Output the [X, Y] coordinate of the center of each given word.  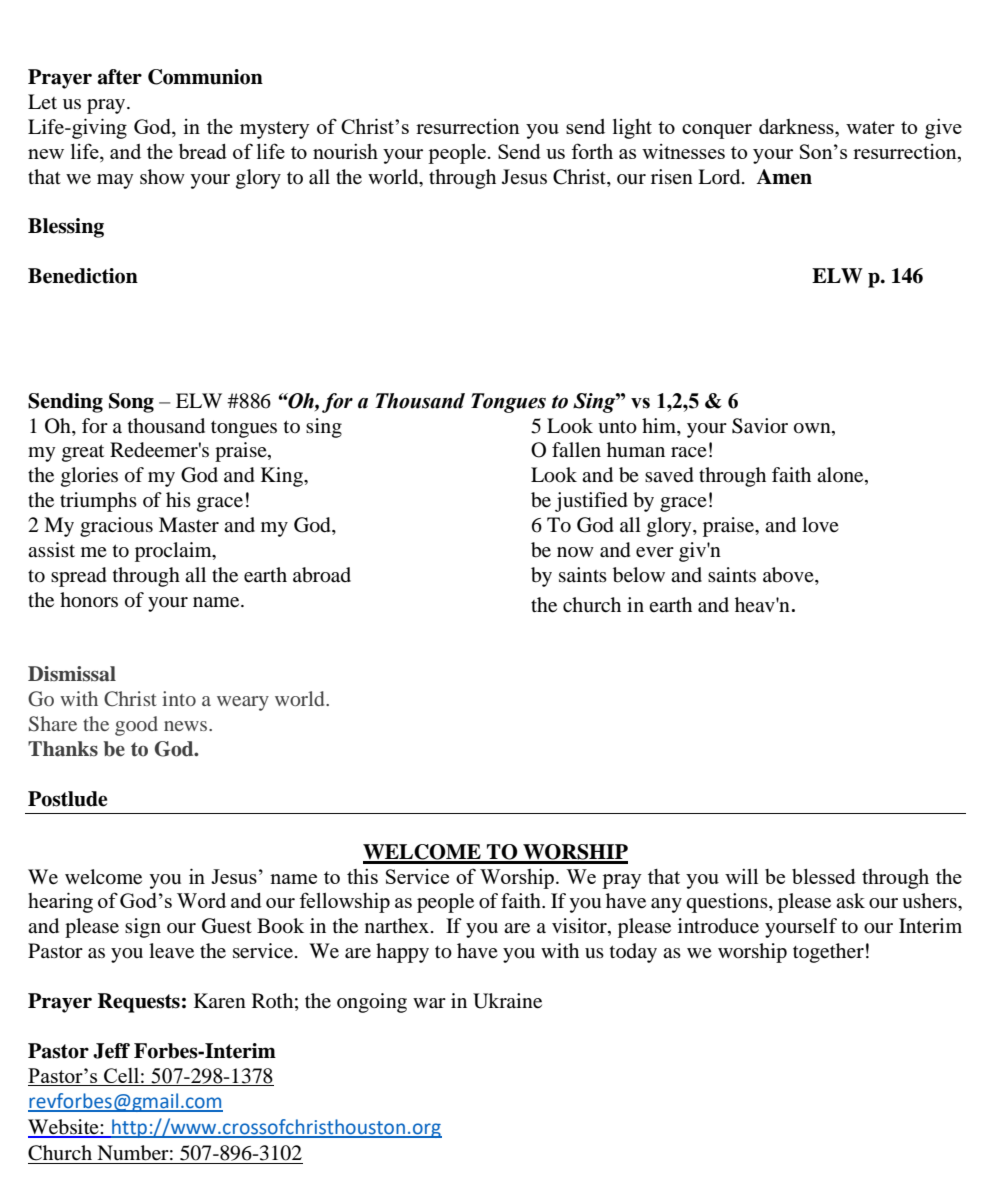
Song [131, 403]
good [136, 726]
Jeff [111, 1051]
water [870, 127]
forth [592, 151]
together [828, 953]
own [813, 428]
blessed [824, 876]
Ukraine [507, 1001]
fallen [576, 450]
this [362, 876]
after [120, 77]
